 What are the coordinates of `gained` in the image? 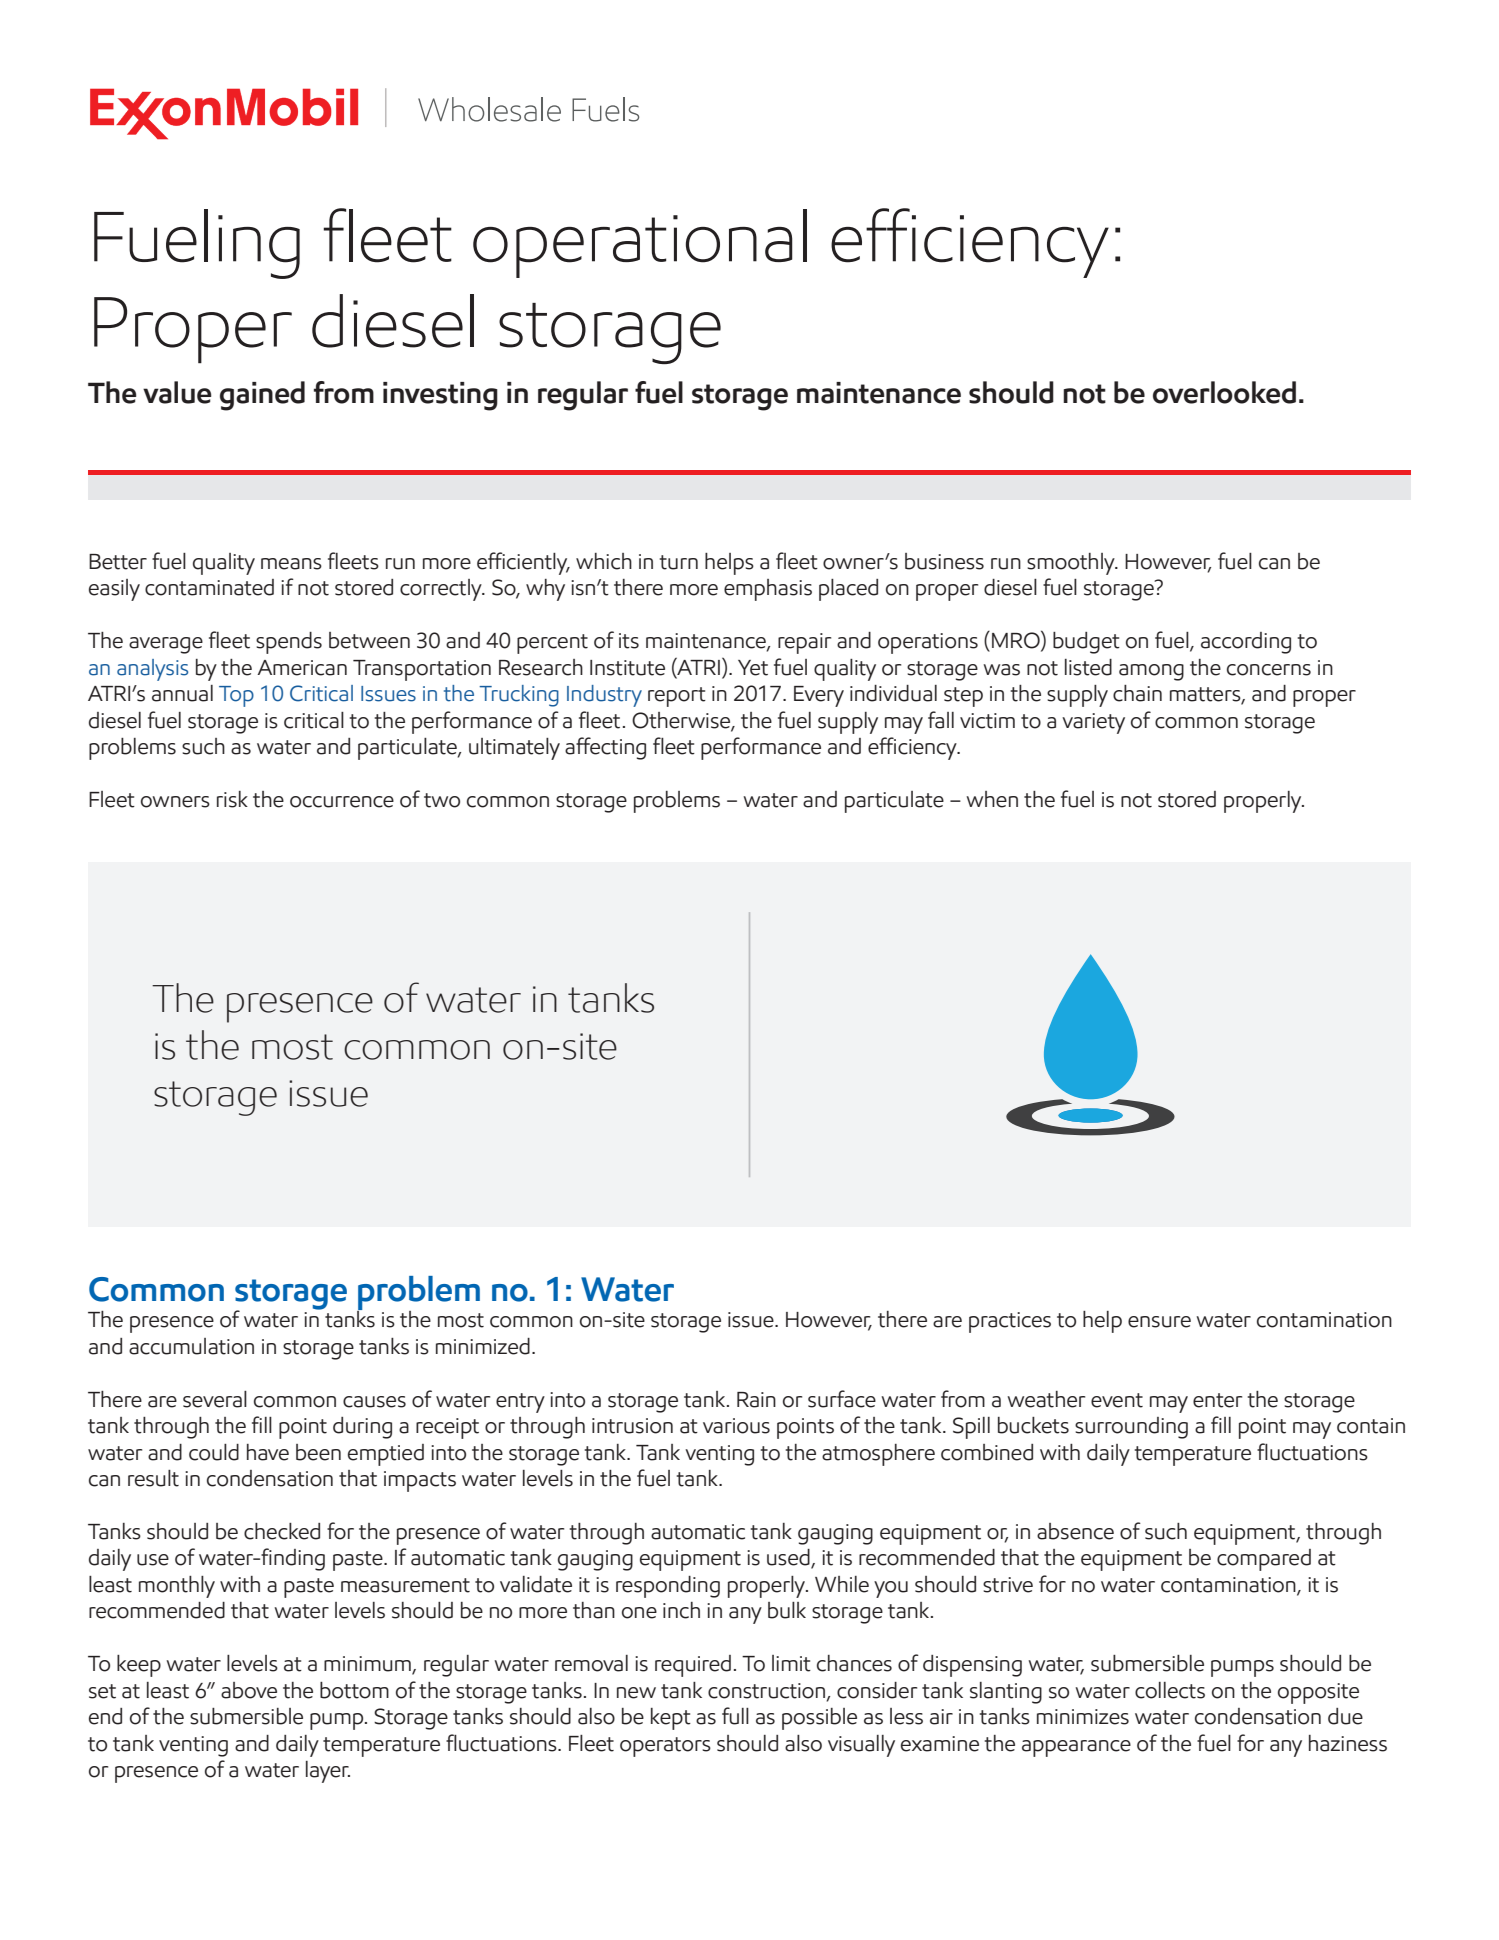 It's located at (262, 396).
